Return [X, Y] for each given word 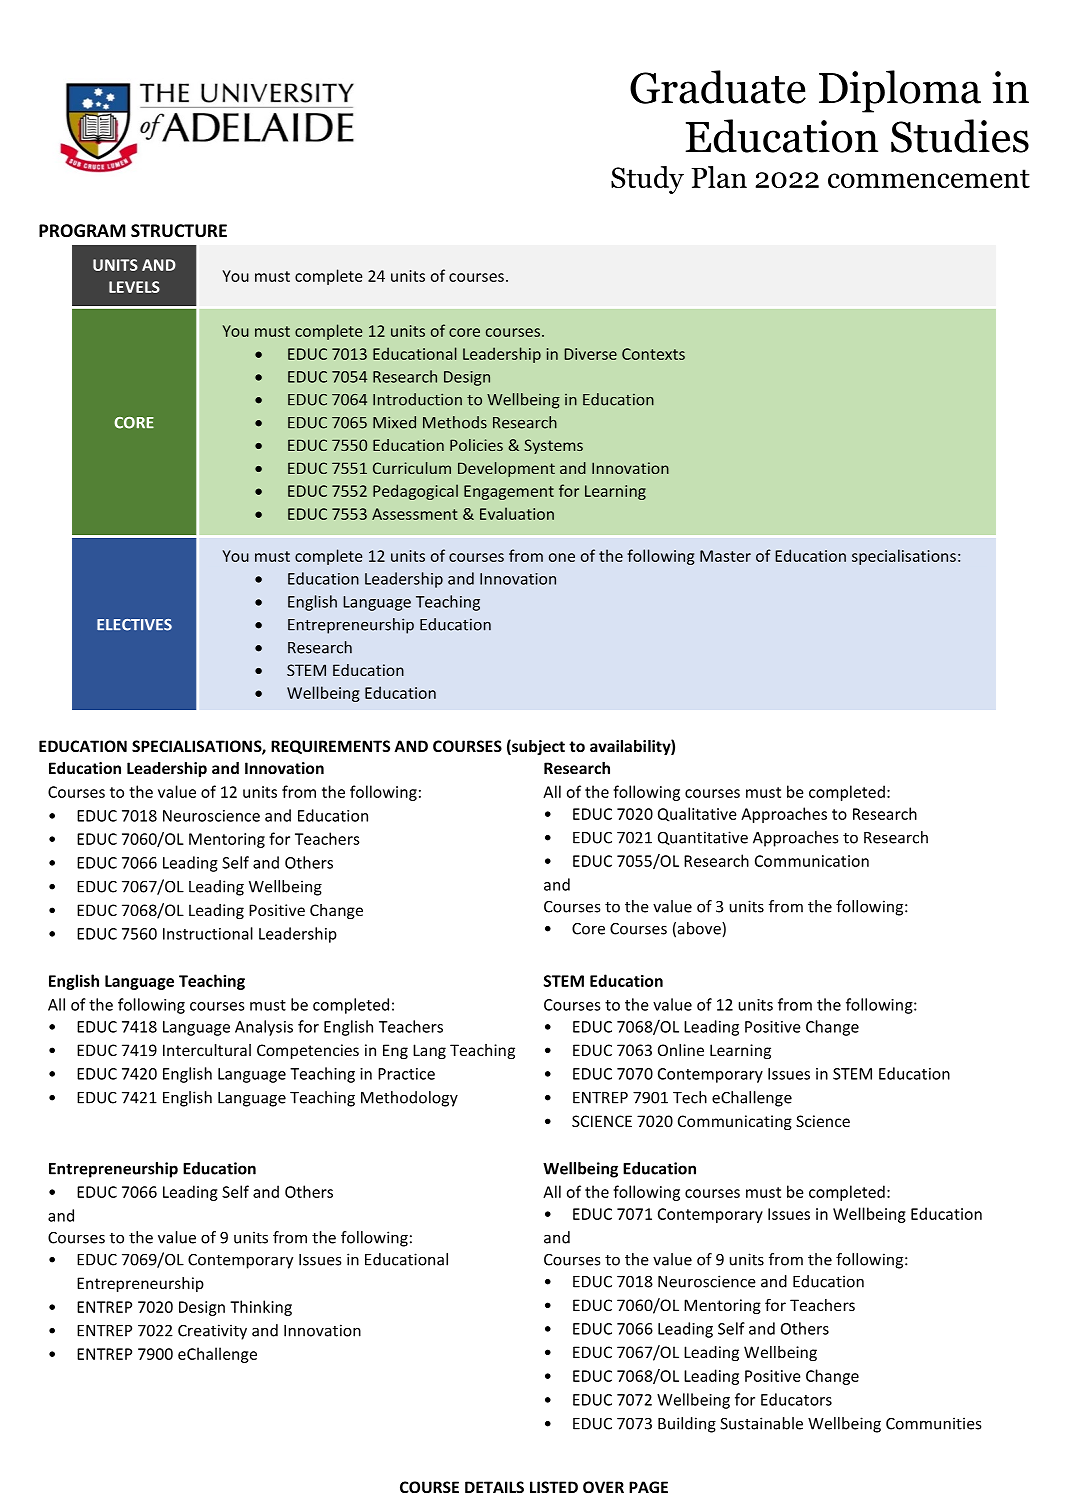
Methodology [409, 1099]
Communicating [735, 1122]
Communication [812, 861]
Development [506, 469]
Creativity [212, 1332]
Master [725, 556]
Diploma [900, 91]
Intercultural [207, 1050]
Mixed [394, 422]
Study [647, 180]
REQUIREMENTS [330, 747]
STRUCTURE [179, 231]
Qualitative [697, 814]
